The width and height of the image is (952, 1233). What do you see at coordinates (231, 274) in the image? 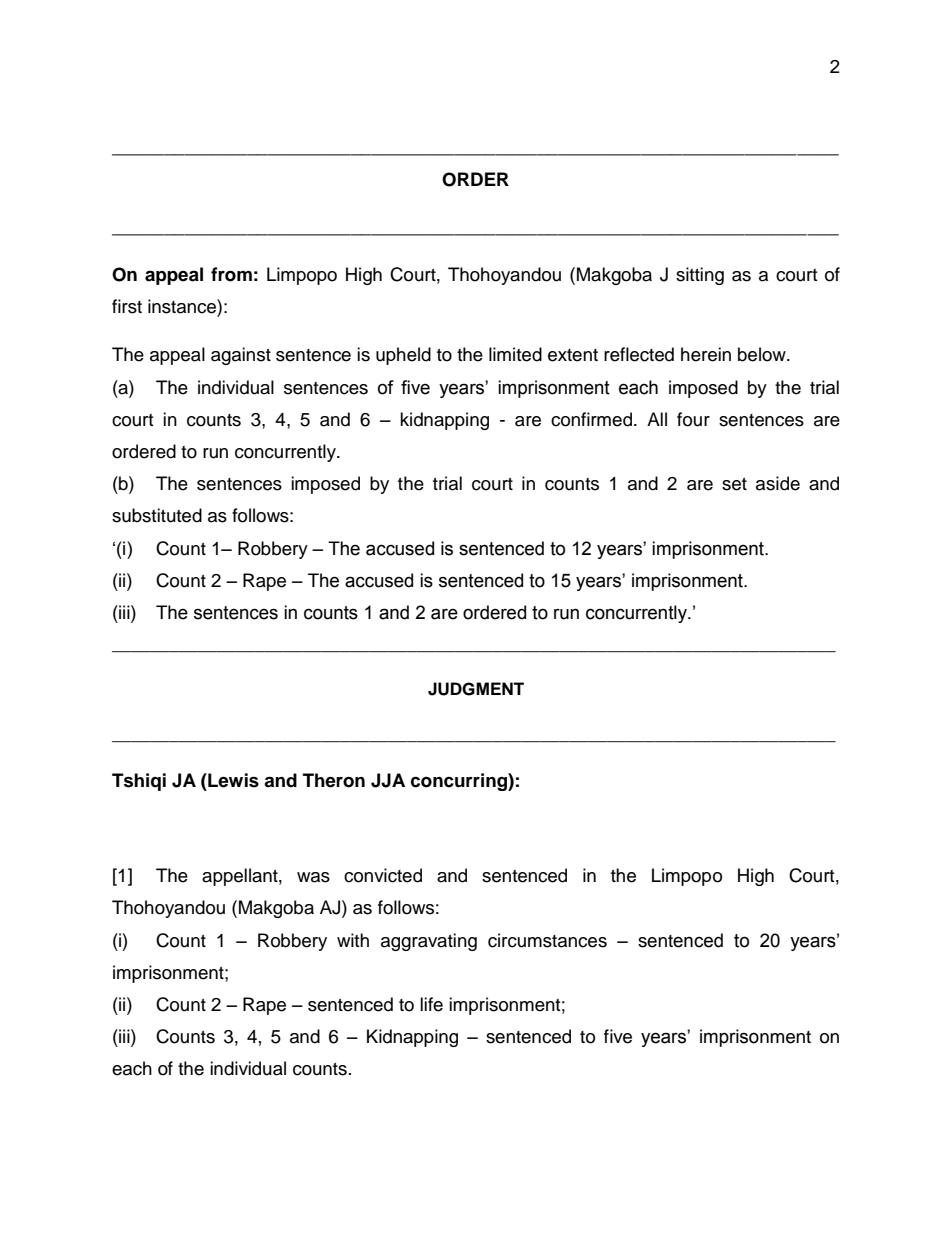
I see `from` at bounding box center [231, 274].
